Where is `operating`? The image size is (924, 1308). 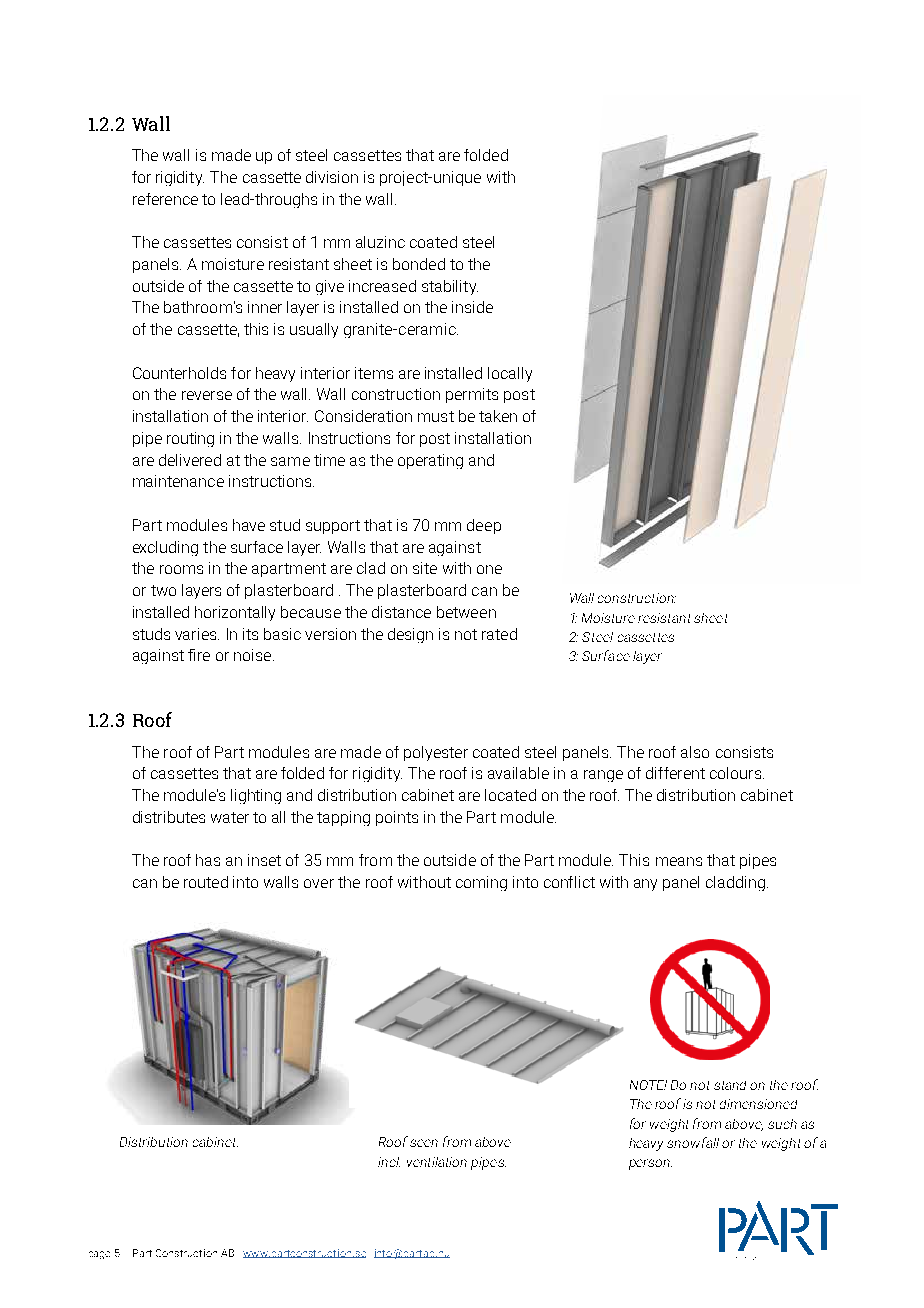 operating is located at coordinates (430, 461).
